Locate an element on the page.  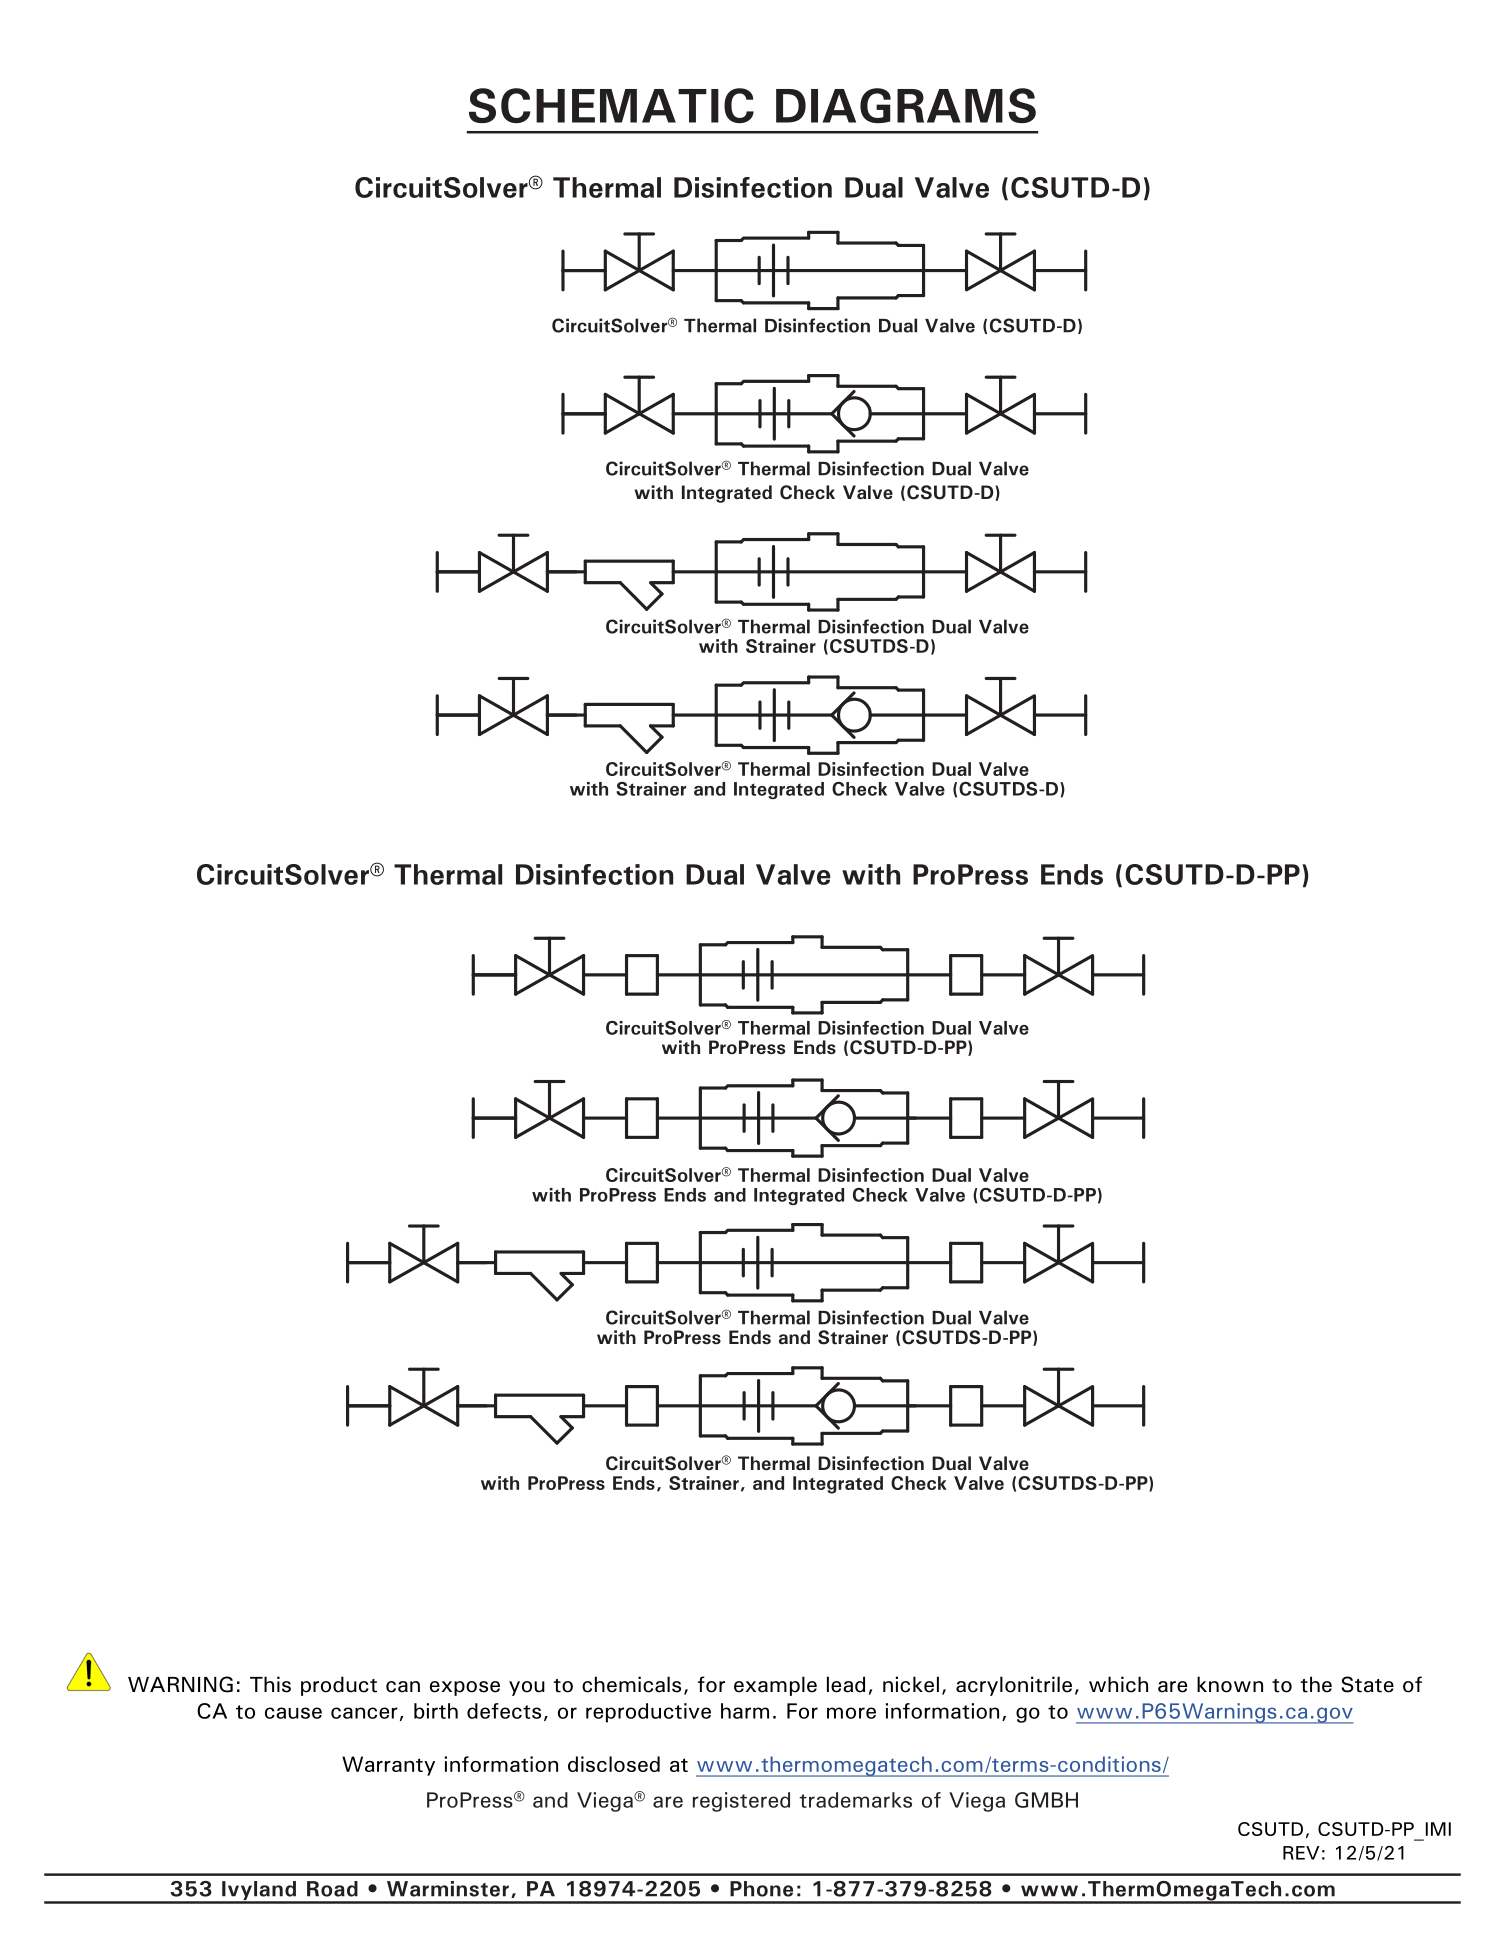
lead is located at coordinates (846, 1684).
